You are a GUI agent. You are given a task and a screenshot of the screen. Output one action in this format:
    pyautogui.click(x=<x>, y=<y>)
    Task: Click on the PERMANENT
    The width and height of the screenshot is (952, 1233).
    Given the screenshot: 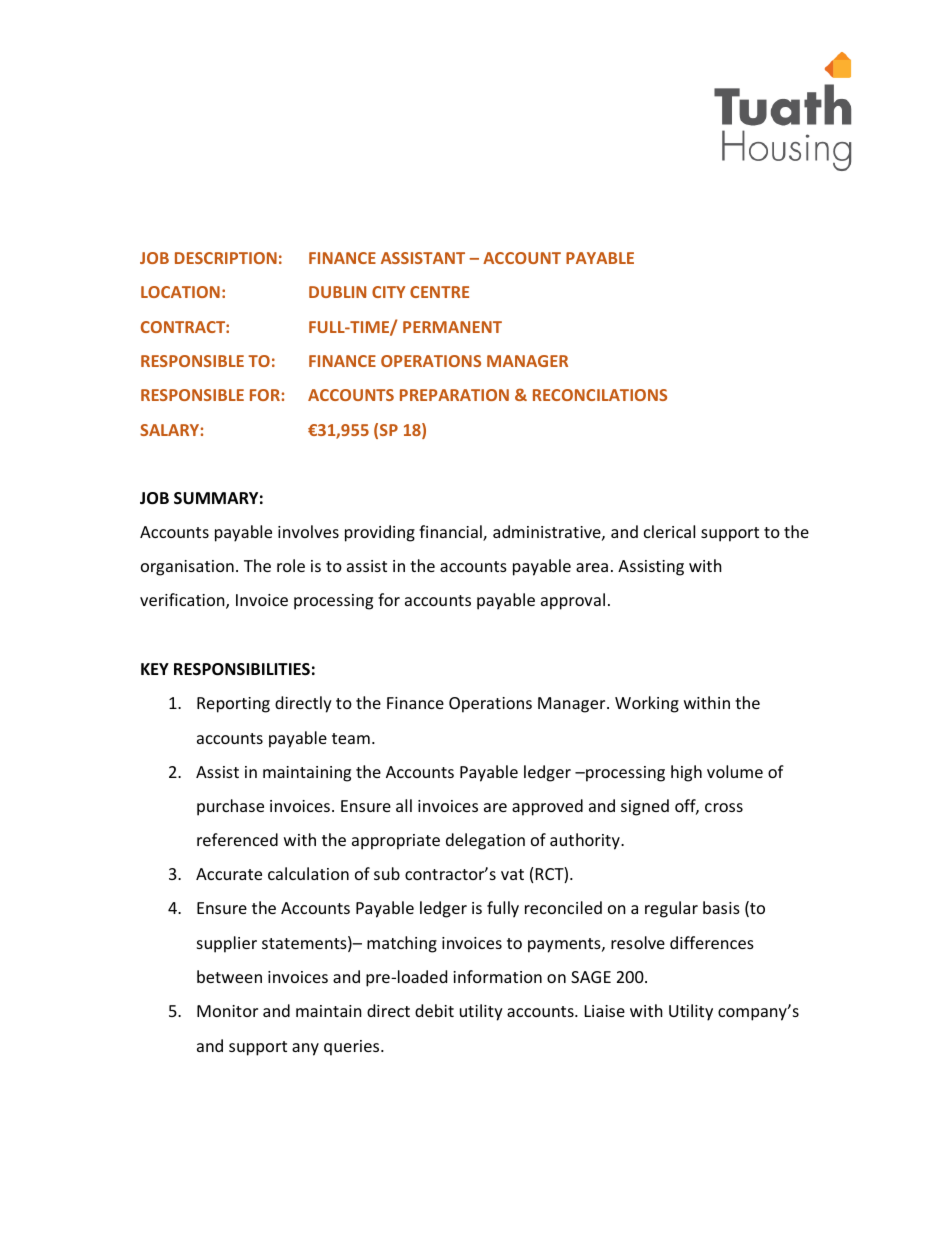 What is the action you would take?
    pyautogui.click(x=452, y=327)
